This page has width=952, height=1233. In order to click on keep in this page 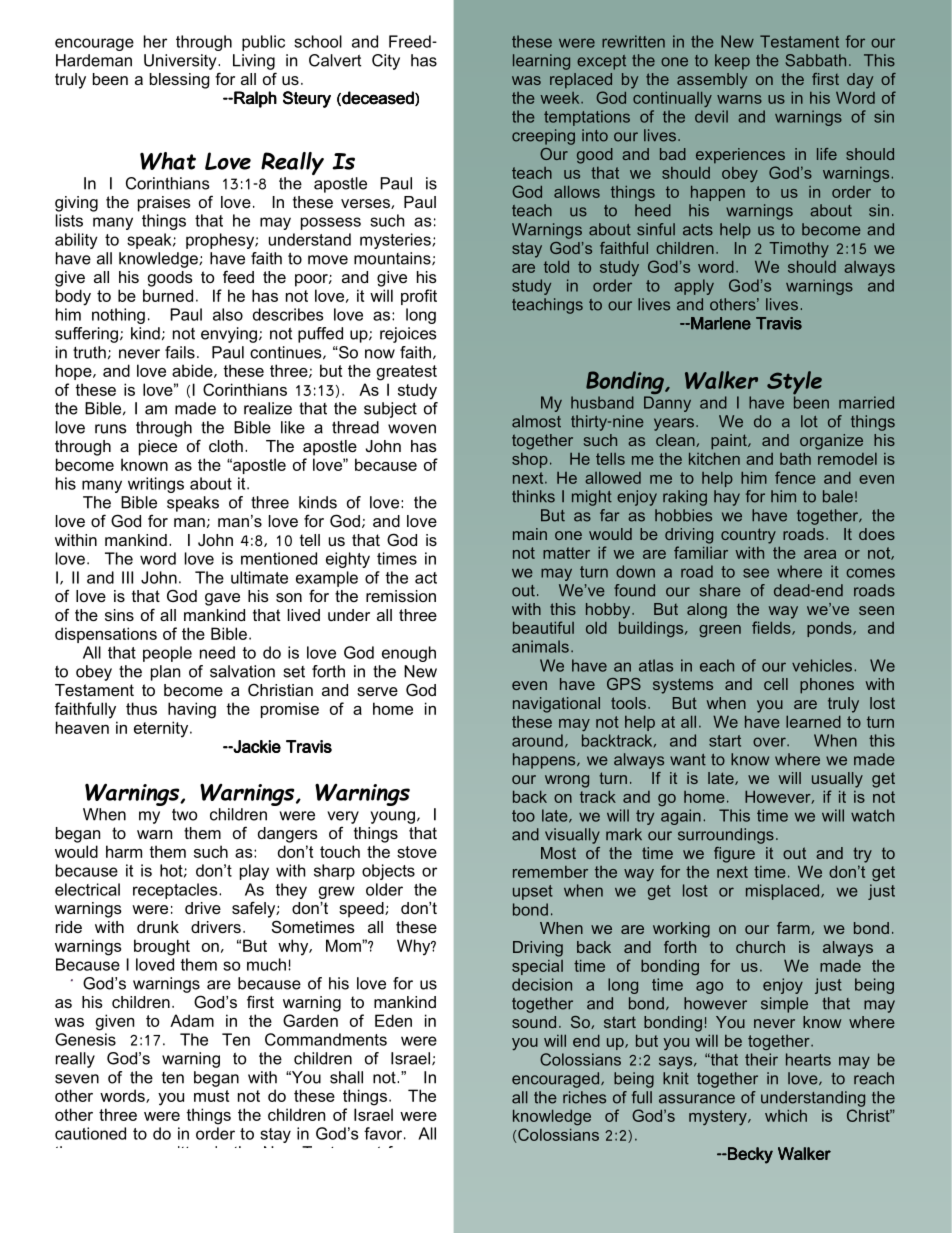, I will do `click(732, 62)`.
